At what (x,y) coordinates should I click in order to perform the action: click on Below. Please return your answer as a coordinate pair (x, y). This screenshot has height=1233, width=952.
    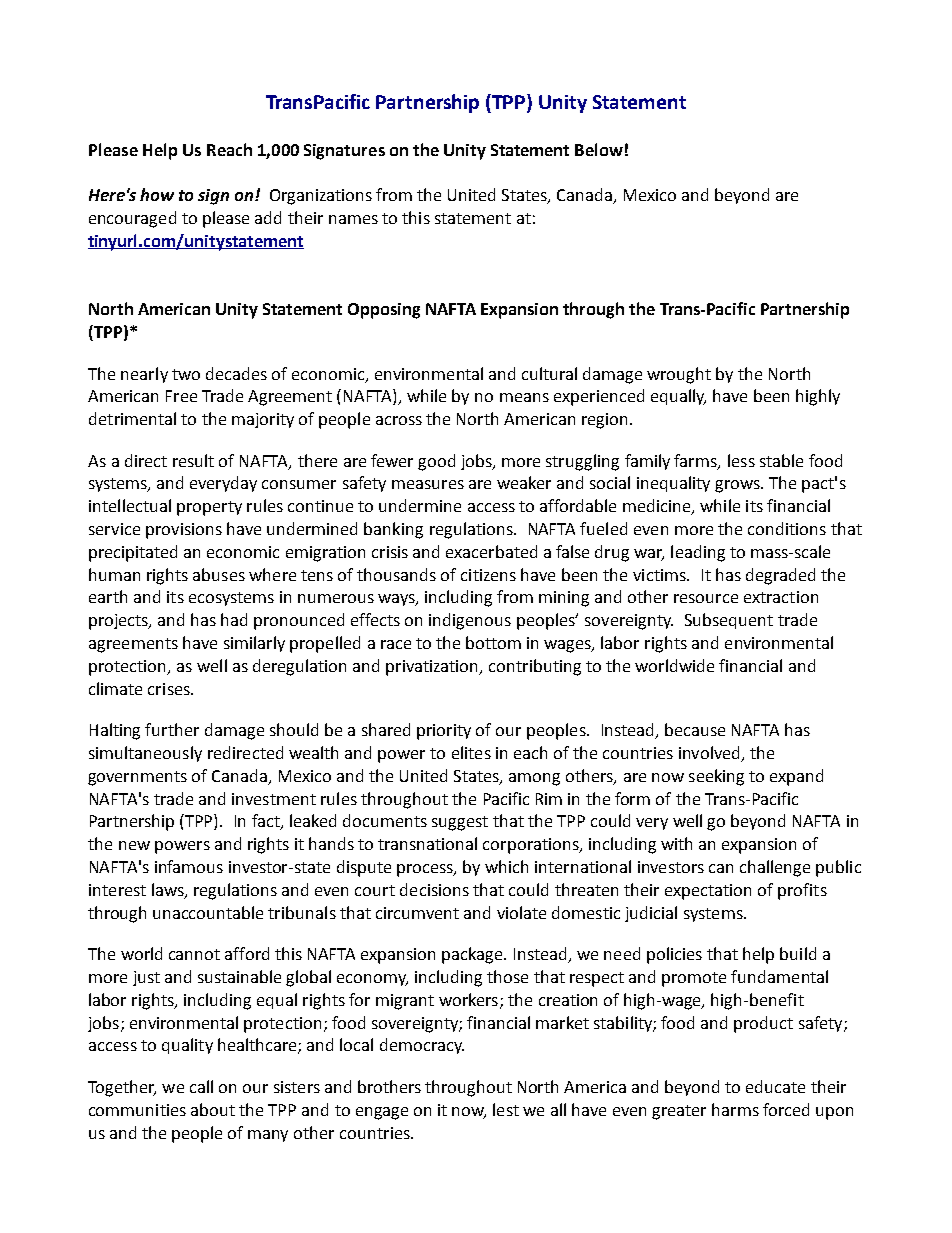
    Looking at the image, I should click on (599, 149).
